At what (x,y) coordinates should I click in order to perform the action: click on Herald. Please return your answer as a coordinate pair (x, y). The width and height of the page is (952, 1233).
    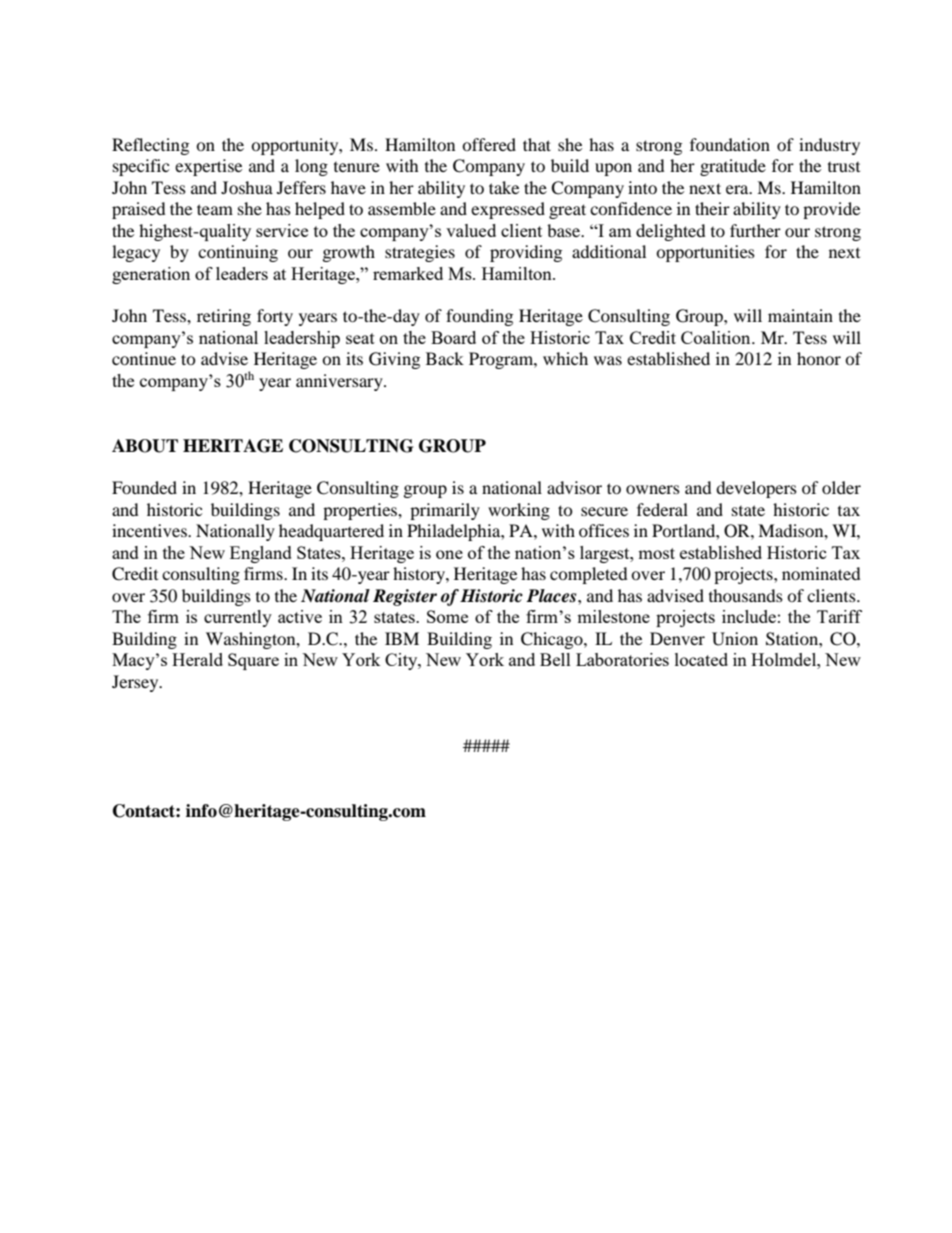
    Looking at the image, I should click on (197, 659).
